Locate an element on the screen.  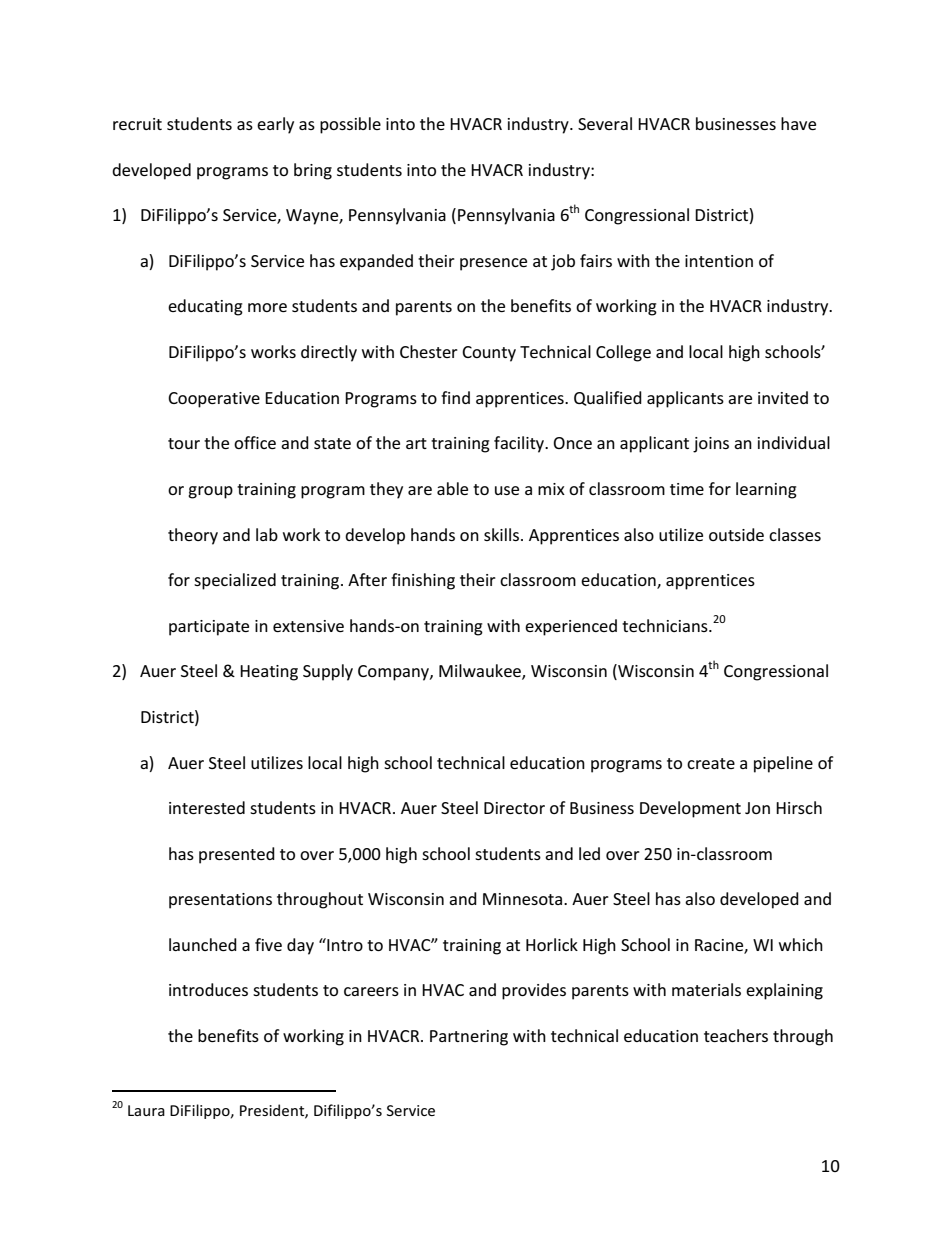
participate is located at coordinates (209, 628).
